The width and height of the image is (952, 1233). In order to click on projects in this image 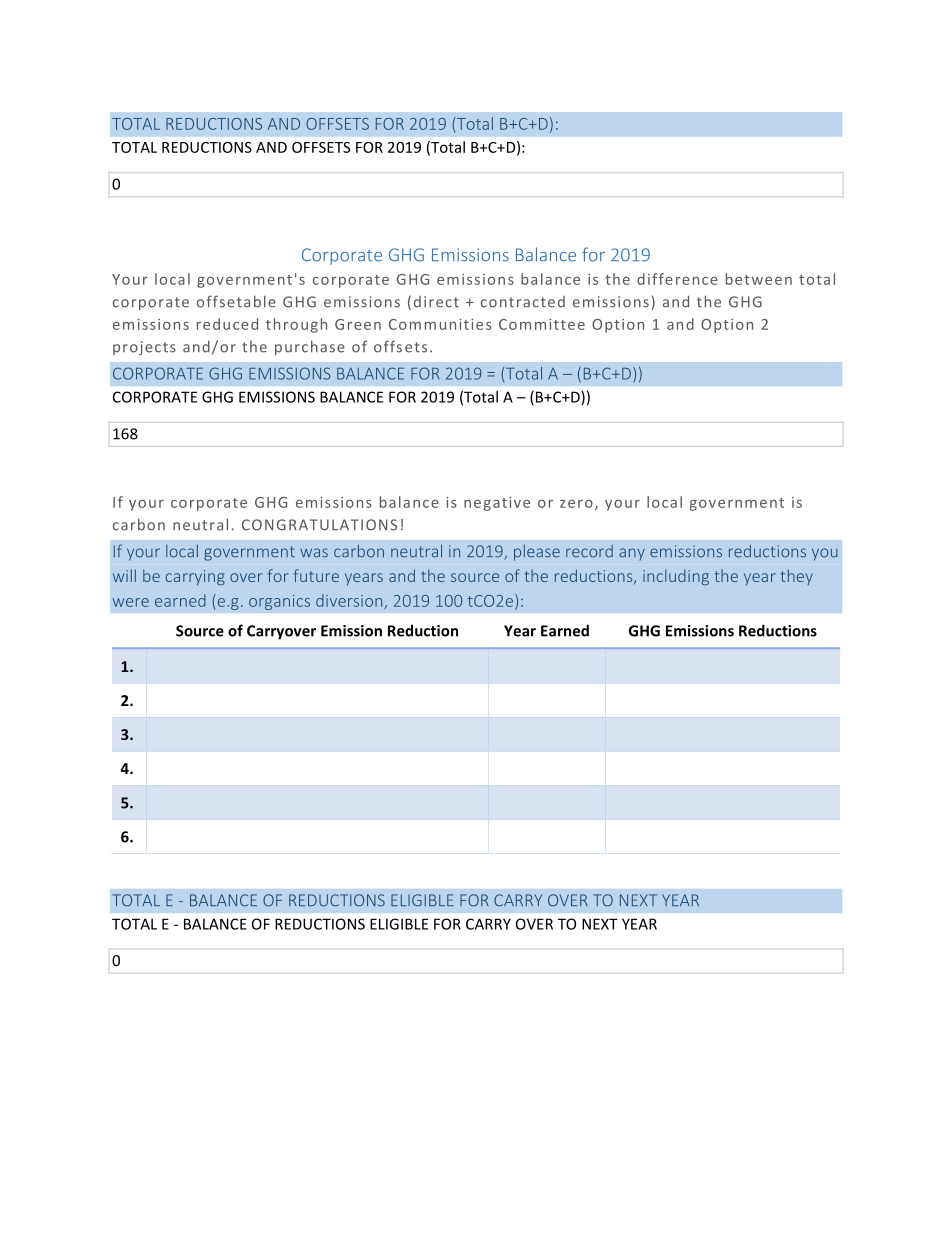, I will do `click(144, 348)`.
